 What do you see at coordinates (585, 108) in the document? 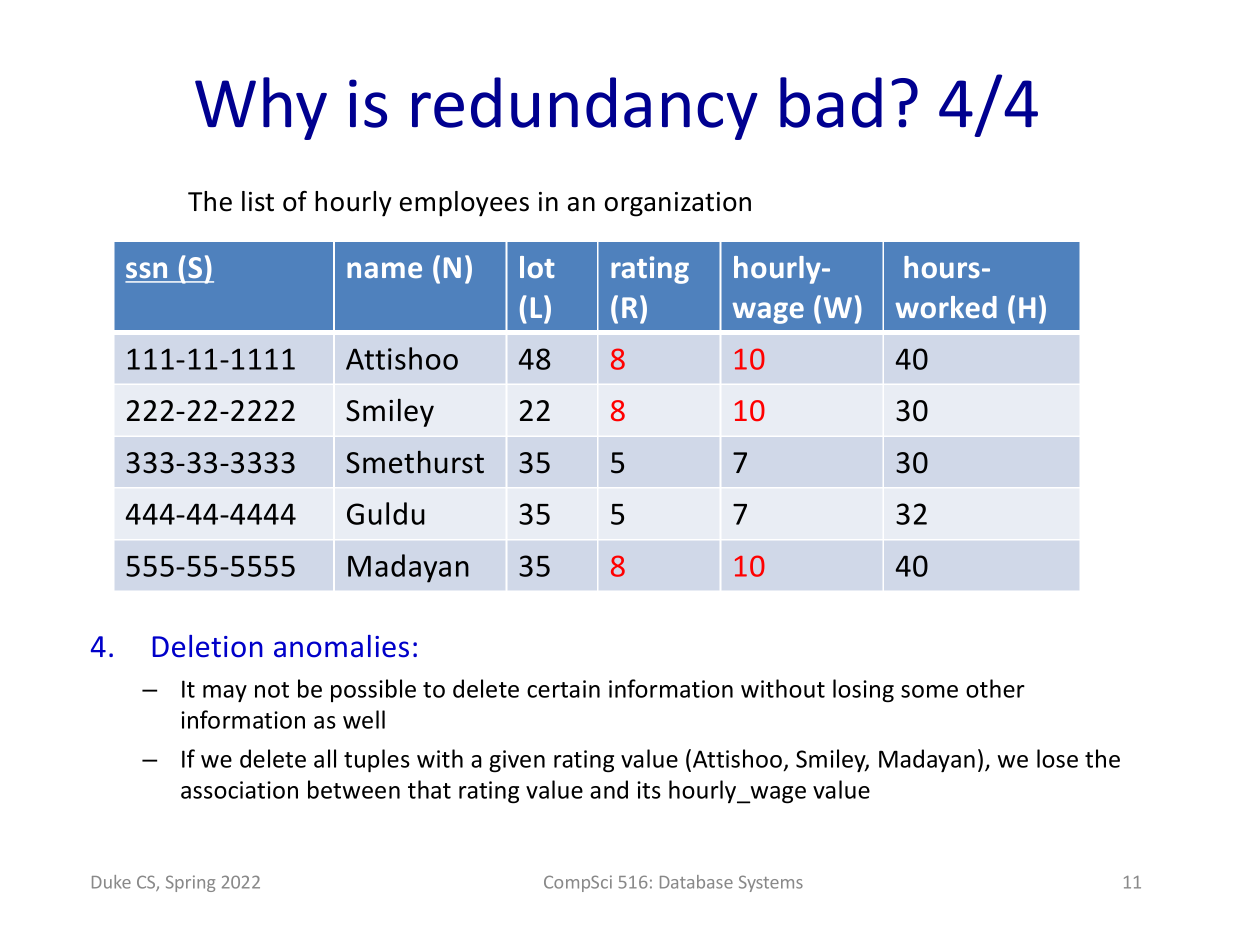
I see `redundancy` at bounding box center [585, 108].
